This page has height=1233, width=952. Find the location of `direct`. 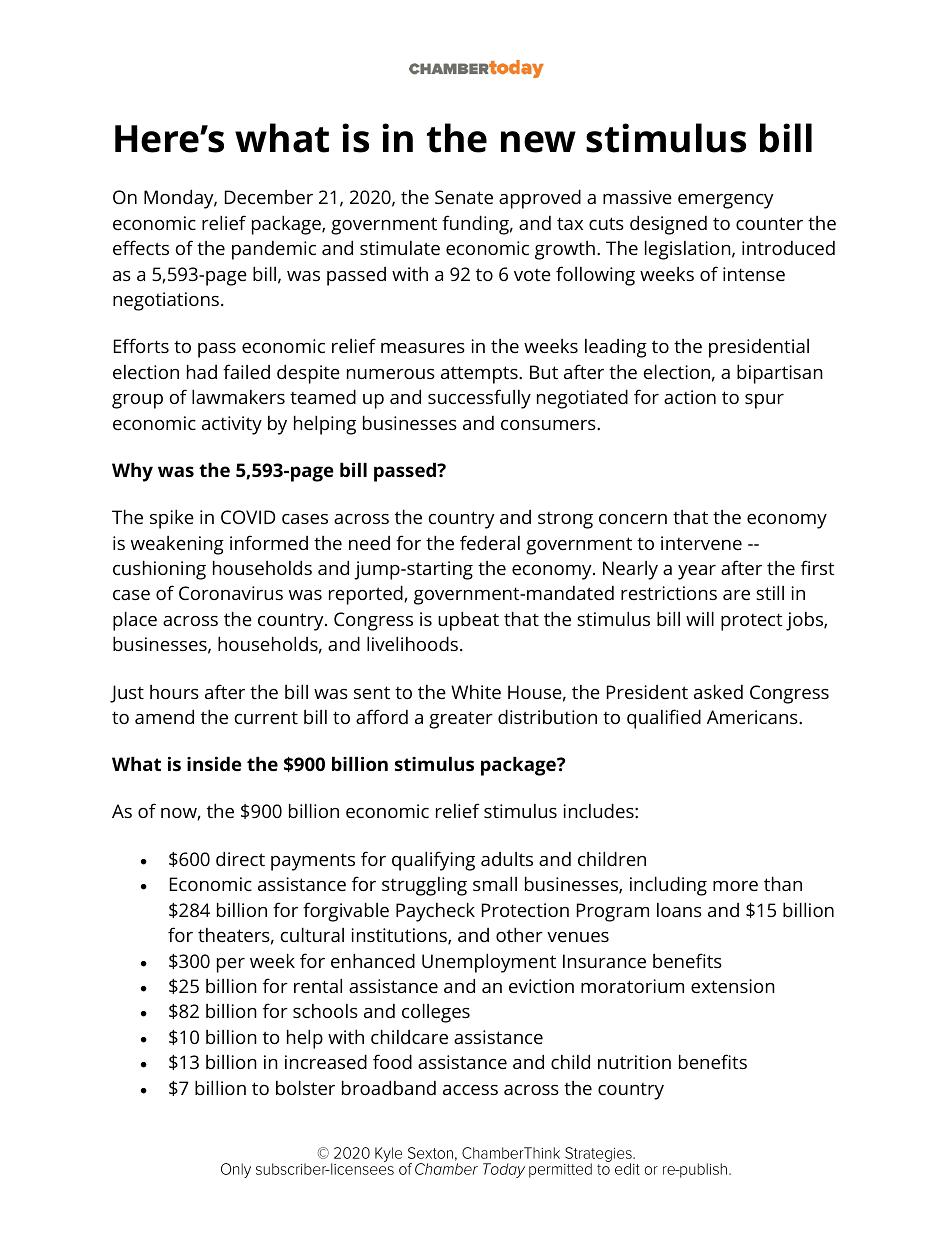

direct is located at coordinates (240, 858).
